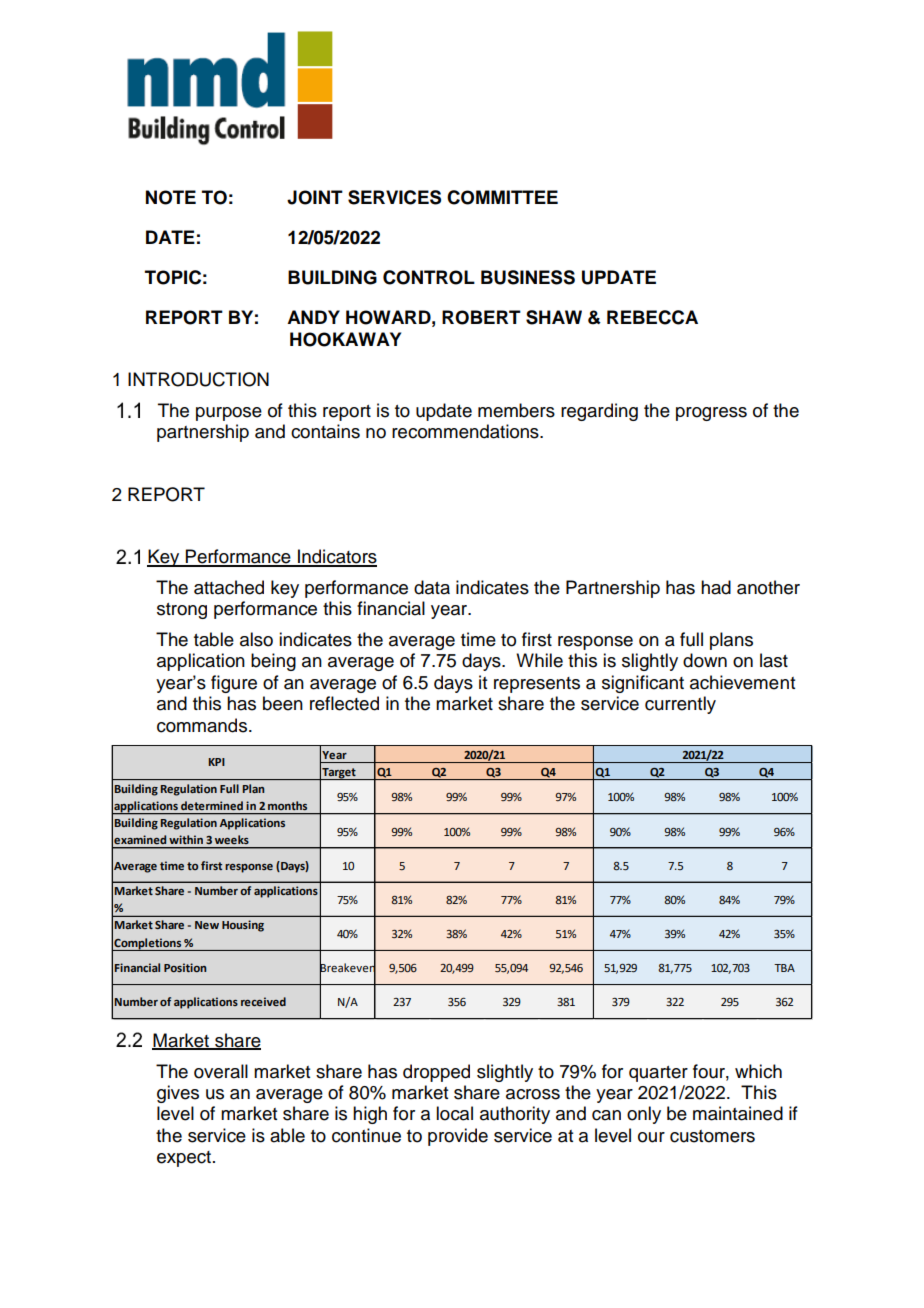  Describe the element at coordinates (229, 587) in the document. I see `attached` at that location.
